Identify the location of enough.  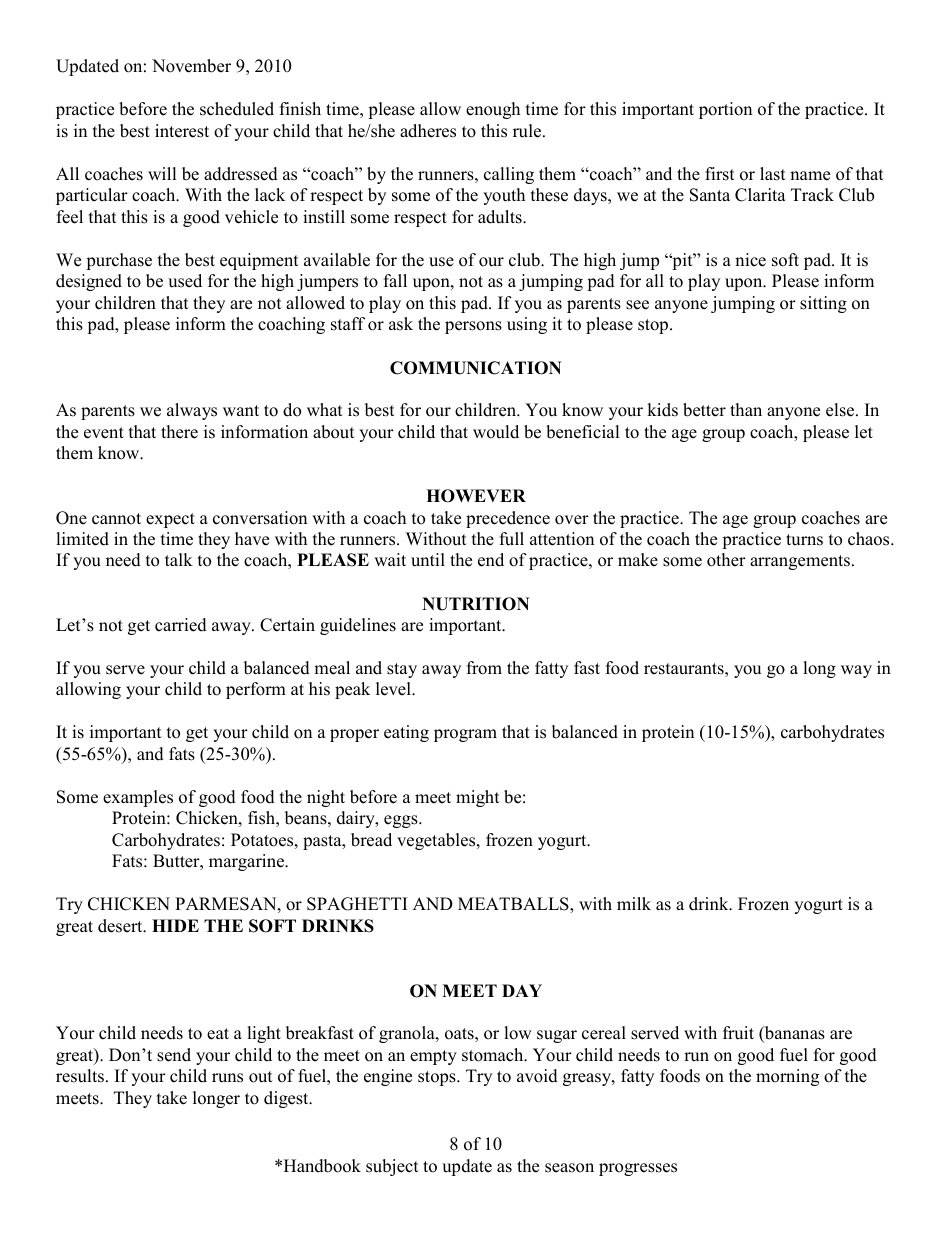
(493, 110).
